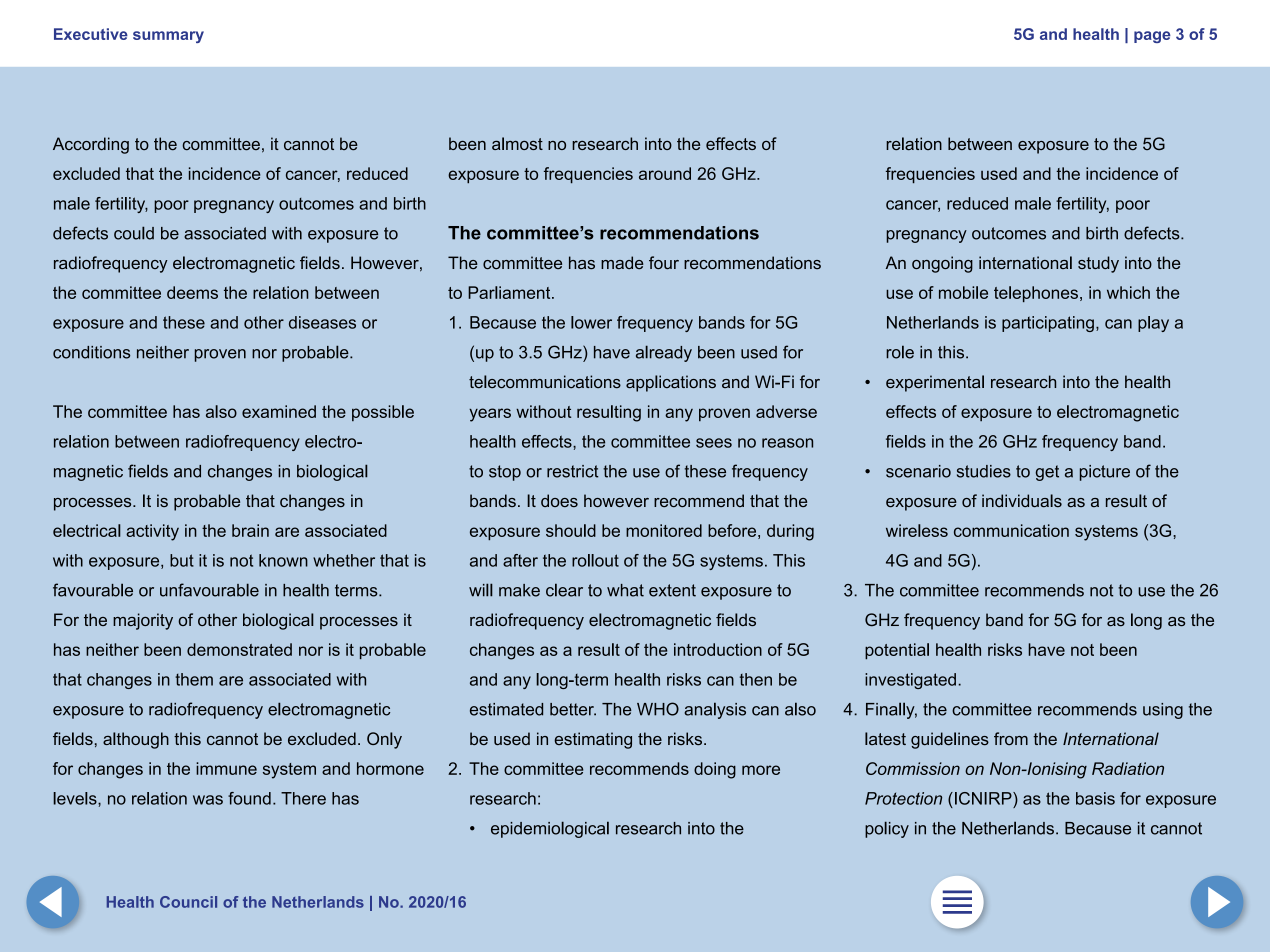  Describe the element at coordinates (550, 829) in the page. I see `epidemiological` at that location.
